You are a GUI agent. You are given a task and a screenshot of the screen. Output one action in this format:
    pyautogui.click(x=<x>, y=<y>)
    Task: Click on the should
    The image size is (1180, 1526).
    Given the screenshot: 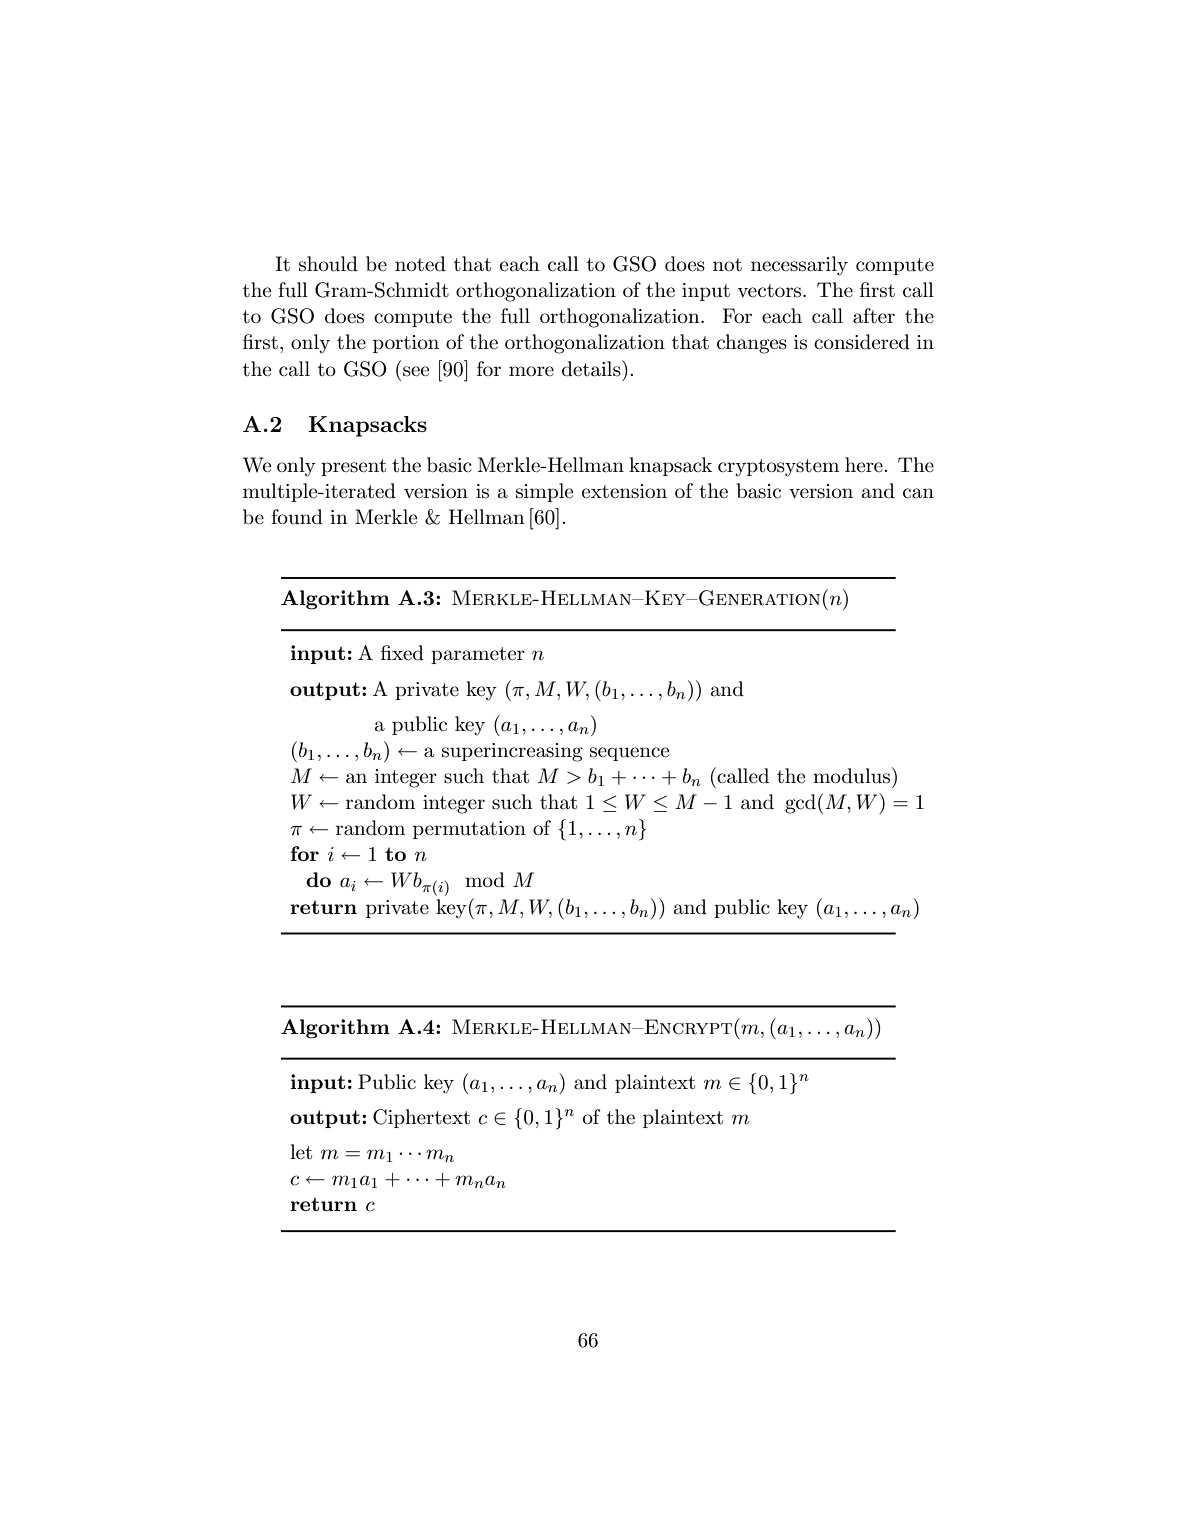 What is the action you would take?
    pyautogui.click(x=328, y=264)
